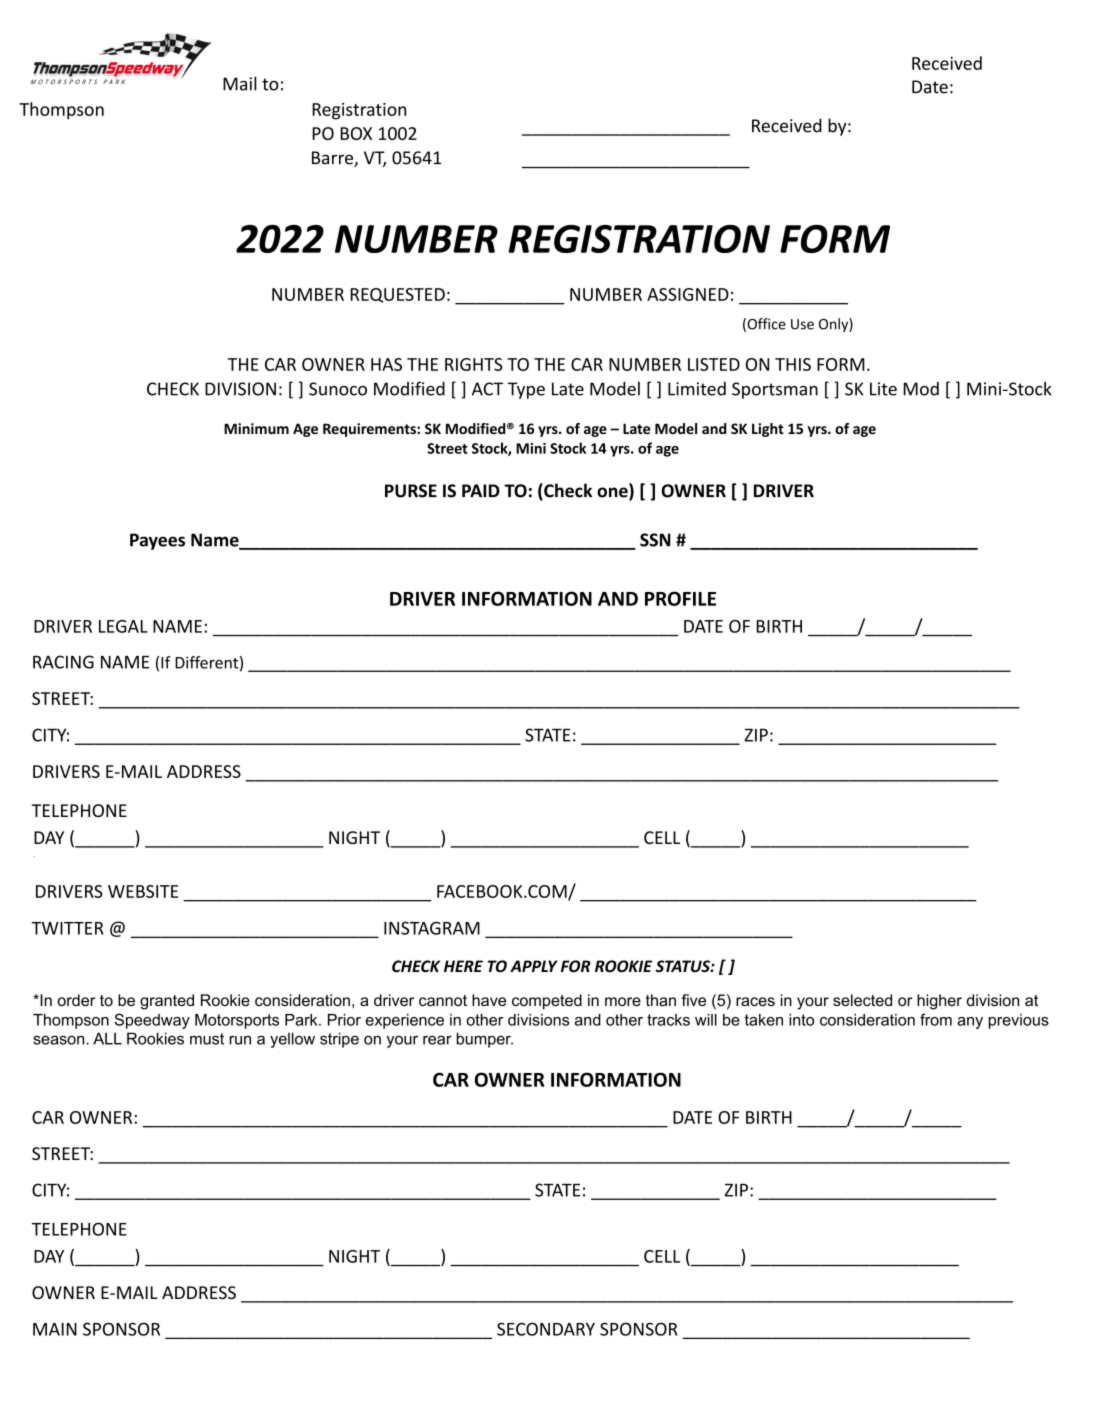 This page has width=1102, height=1426. I want to click on MAIN, so click(55, 1329).
